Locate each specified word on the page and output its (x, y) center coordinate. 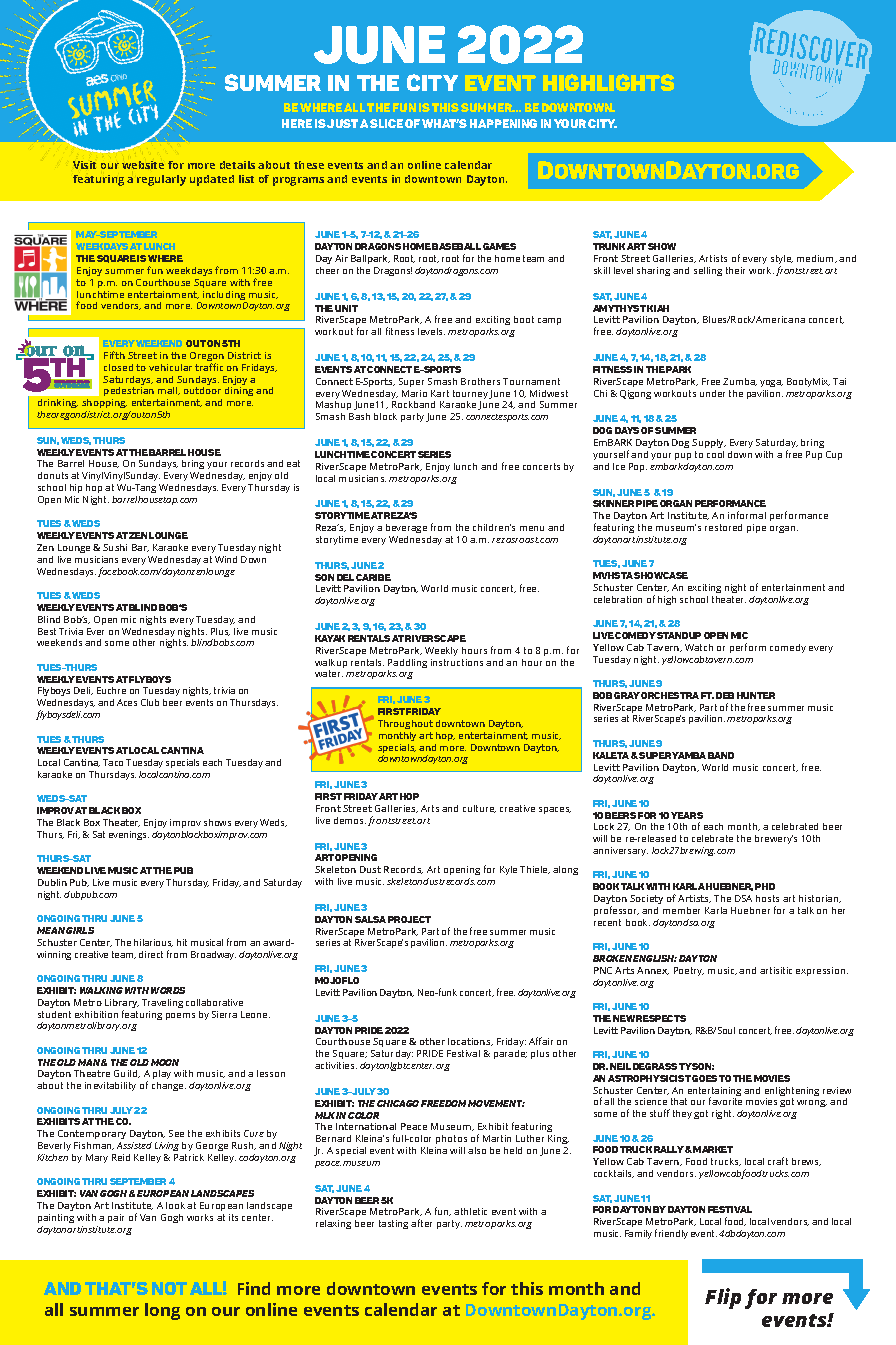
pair (116, 1218)
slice (386, 123)
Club (150, 702)
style (782, 261)
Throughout (405, 724)
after (421, 1223)
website (143, 165)
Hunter (756, 695)
